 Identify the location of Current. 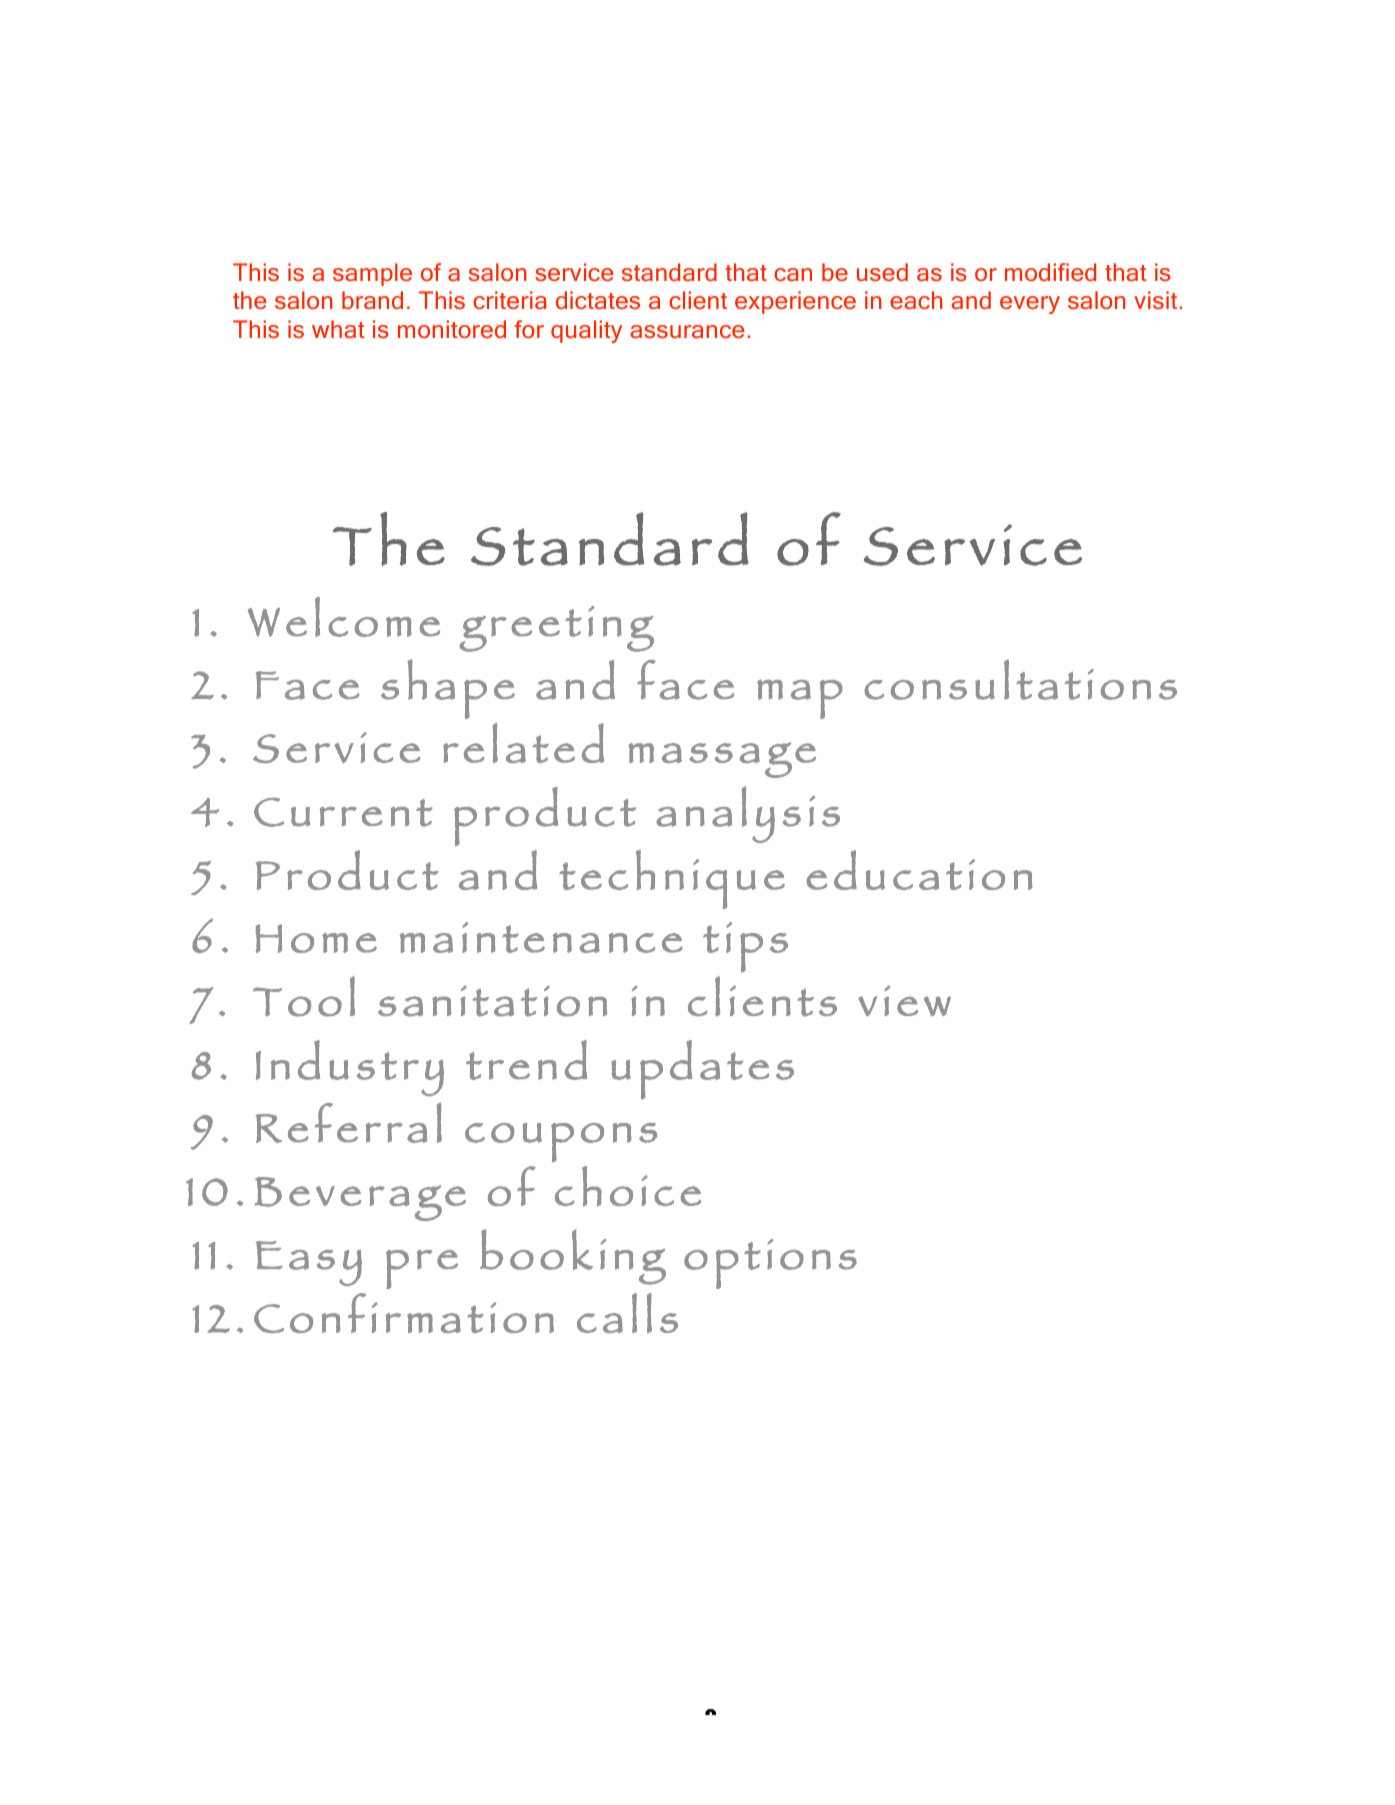
(343, 812).
